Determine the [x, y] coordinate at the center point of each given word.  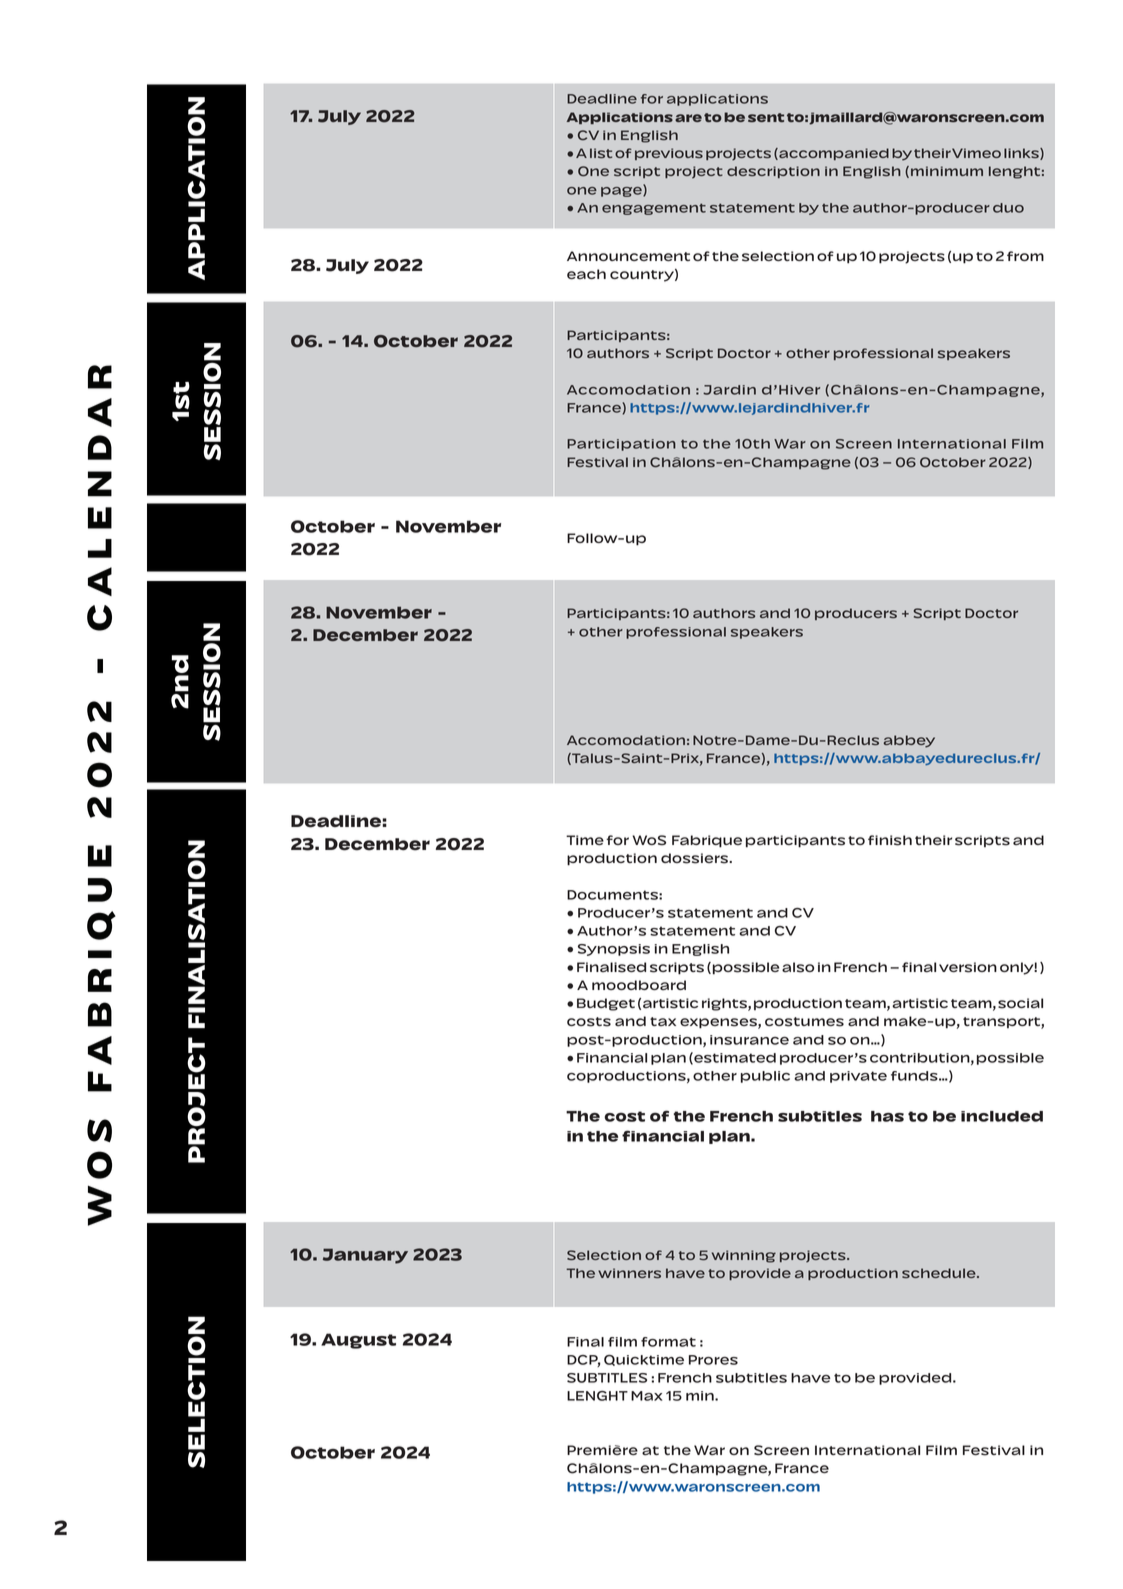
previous [669, 154]
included [1002, 1116]
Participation [621, 445]
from [1025, 256]
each [586, 274]
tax [663, 1021]
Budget [606, 1004]
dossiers [696, 858]
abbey [909, 741]
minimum [947, 171]
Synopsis [614, 950]
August [358, 1341]
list [601, 153]
